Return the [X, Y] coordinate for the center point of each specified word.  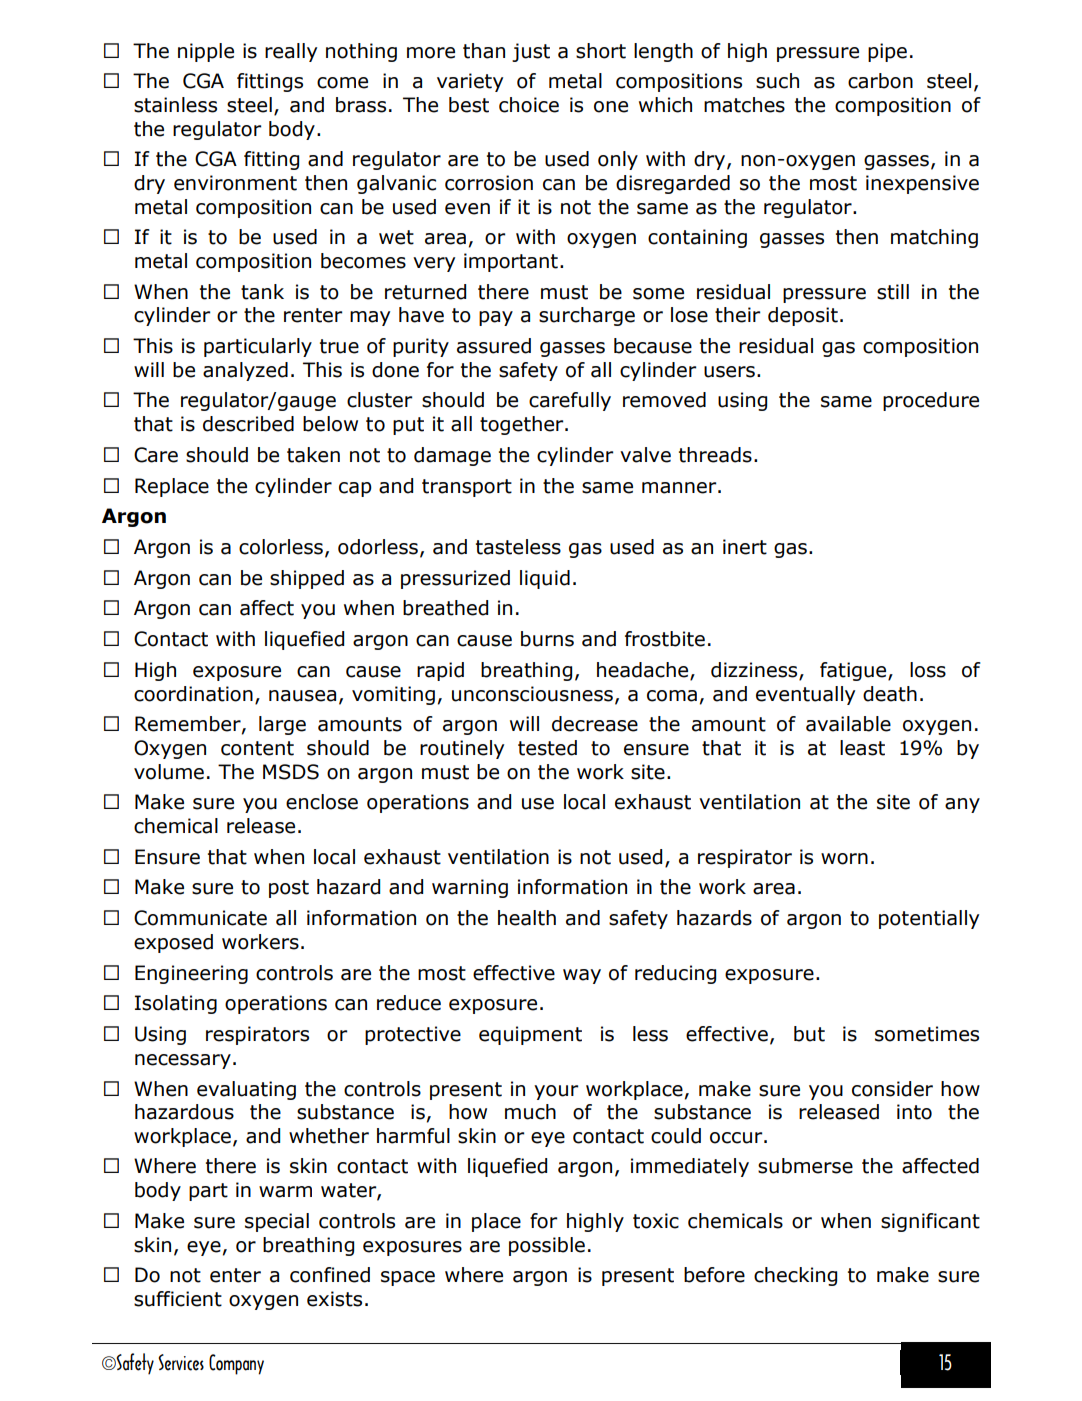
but [809, 1034]
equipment [530, 1035]
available [848, 724]
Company [236, 1364]
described [248, 424]
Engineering [191, 974]
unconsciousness [532, 694]
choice [529, 105]
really [291, 52]
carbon [880, 81]
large [282, 725]
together [523, 425]
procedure [931, 401]
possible [547, 1246]
